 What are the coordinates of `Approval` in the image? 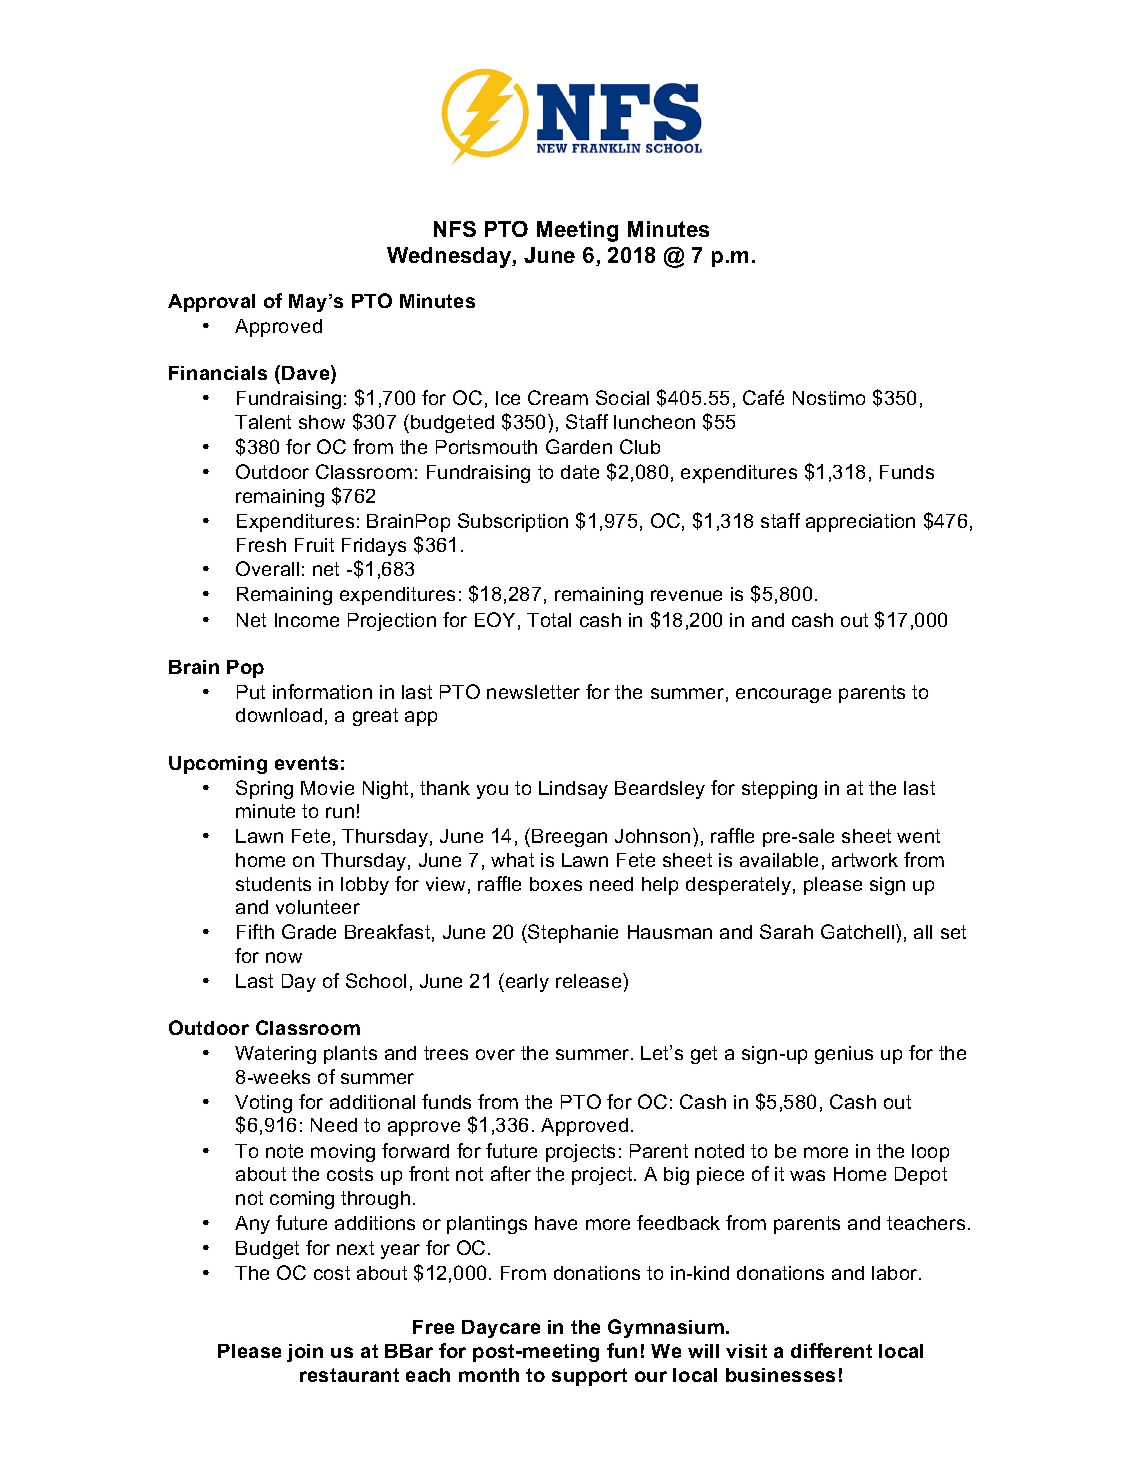 It's located at (211, 303).
